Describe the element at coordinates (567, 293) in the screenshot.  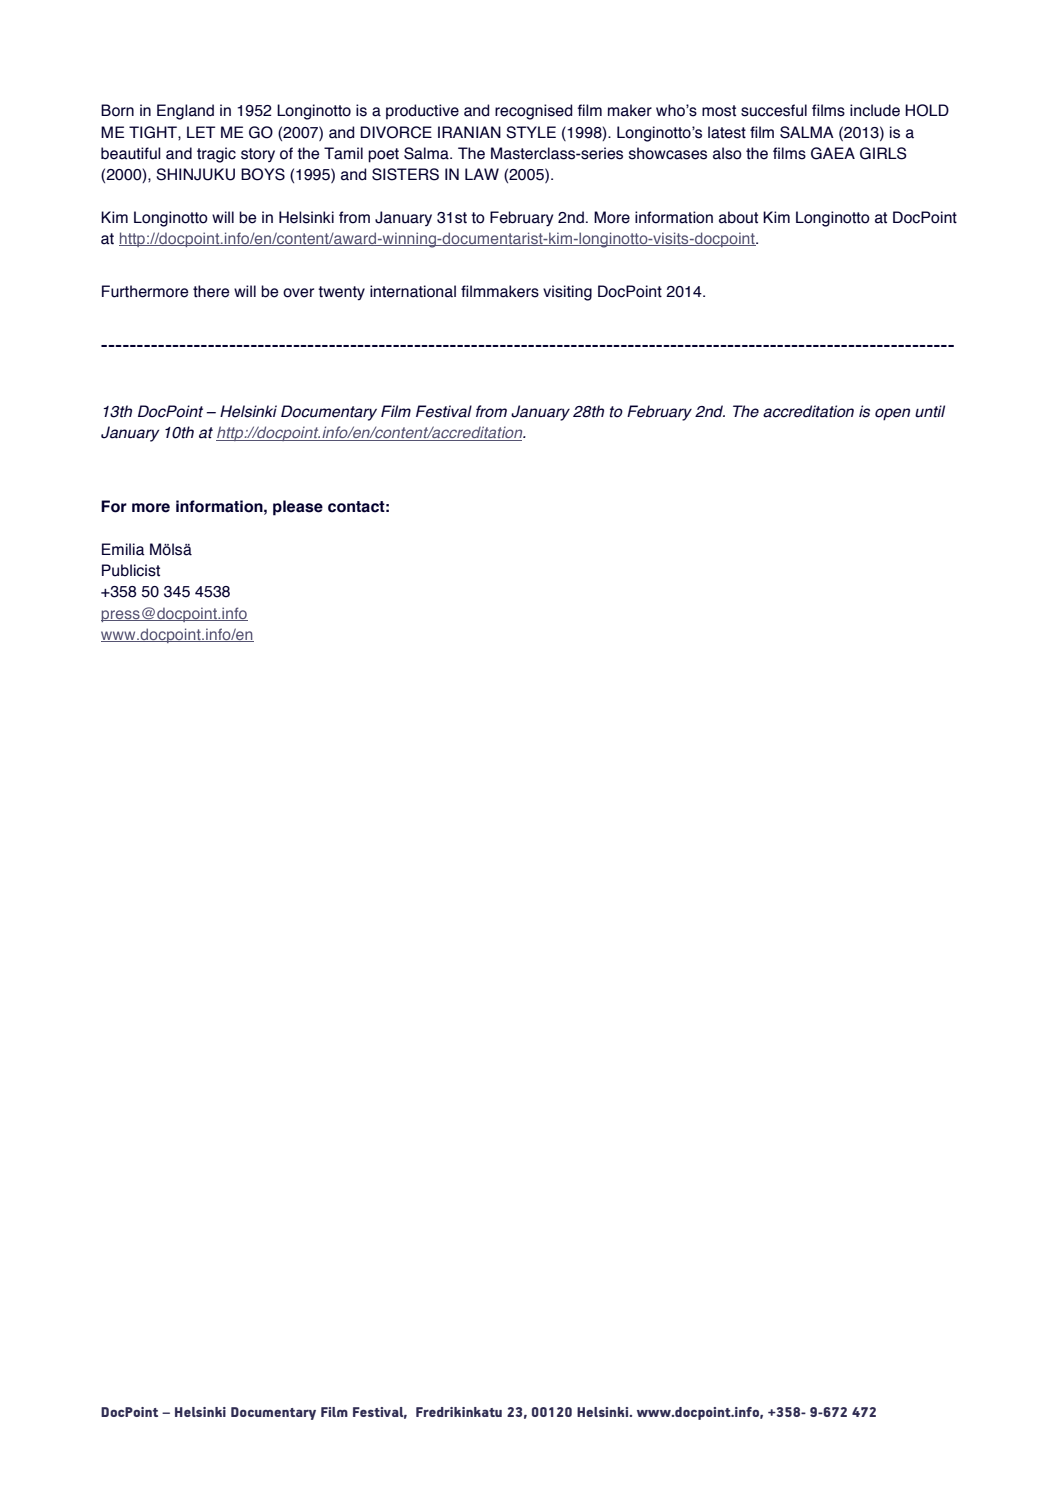
I see `visiting` at that location.
